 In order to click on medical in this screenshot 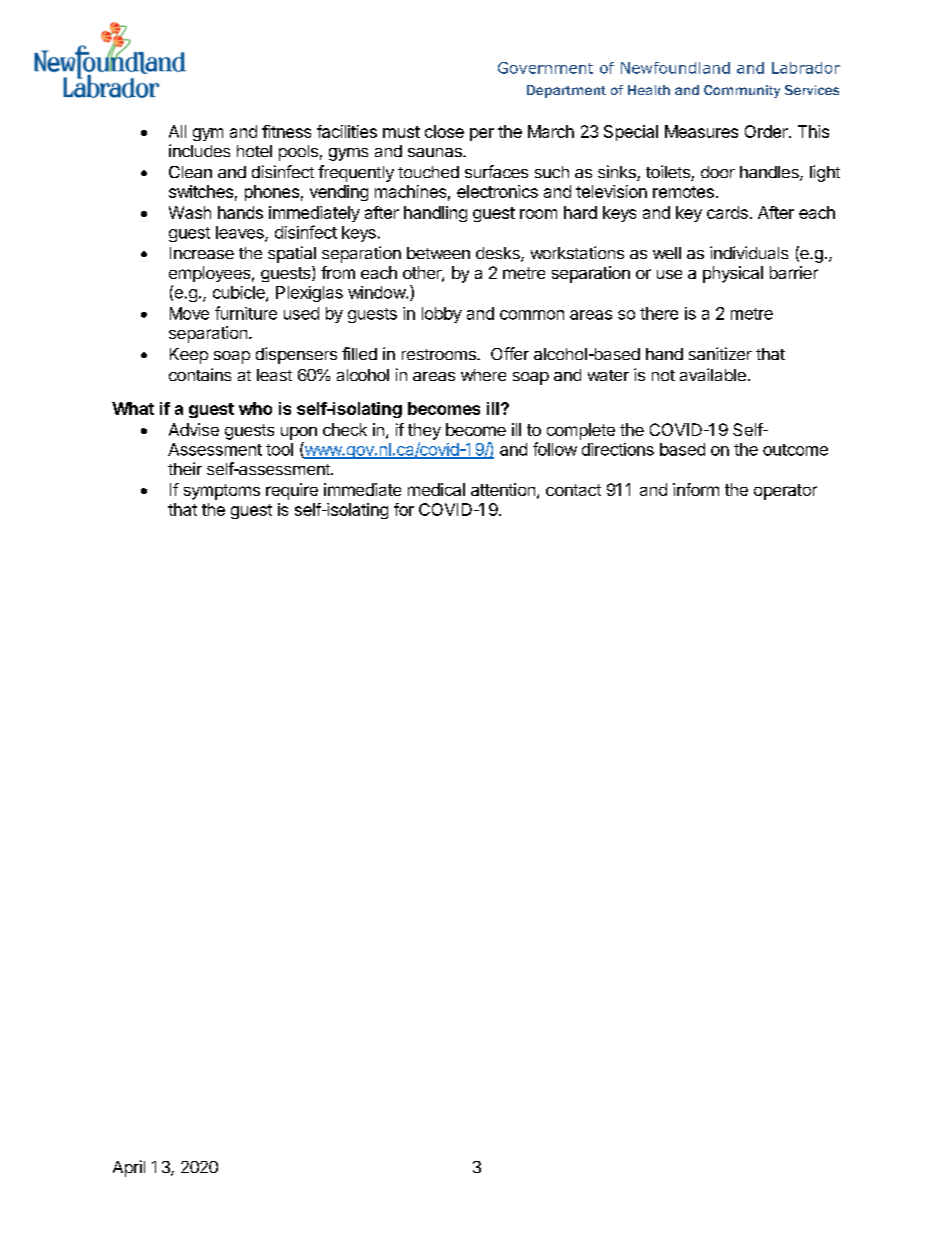, I will do `click(436, 489)`.
